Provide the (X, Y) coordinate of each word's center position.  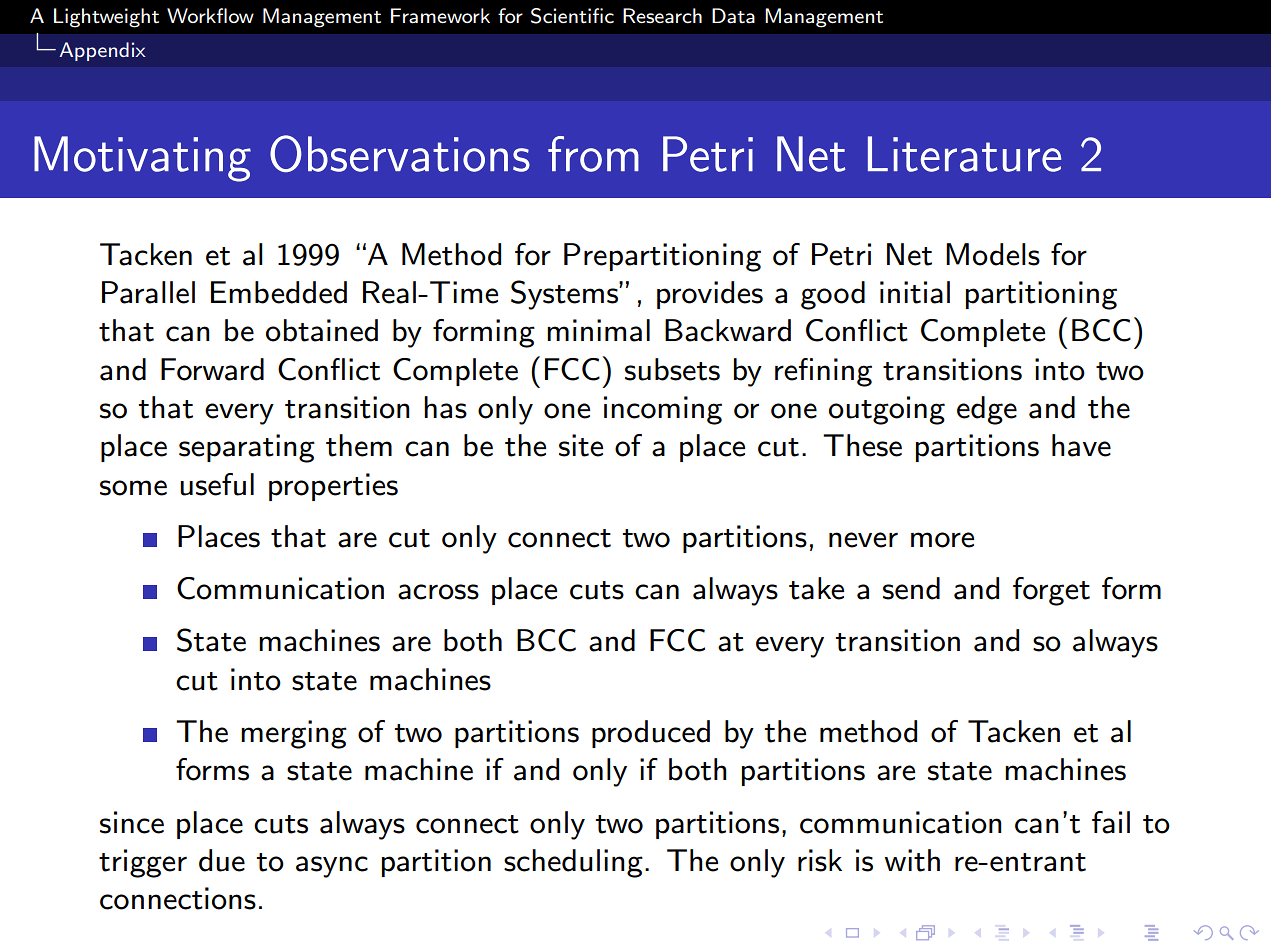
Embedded (279, 292)
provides (710, 295)
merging (294, 734)
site (581, 445)
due (222, 860)
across (438, 592)
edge (987, 410)
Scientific (572, 16)
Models (993, 254)
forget (1051, 591)
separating (247, 448)
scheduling (573, 863)
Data (733, 16)
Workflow (210, 15)
